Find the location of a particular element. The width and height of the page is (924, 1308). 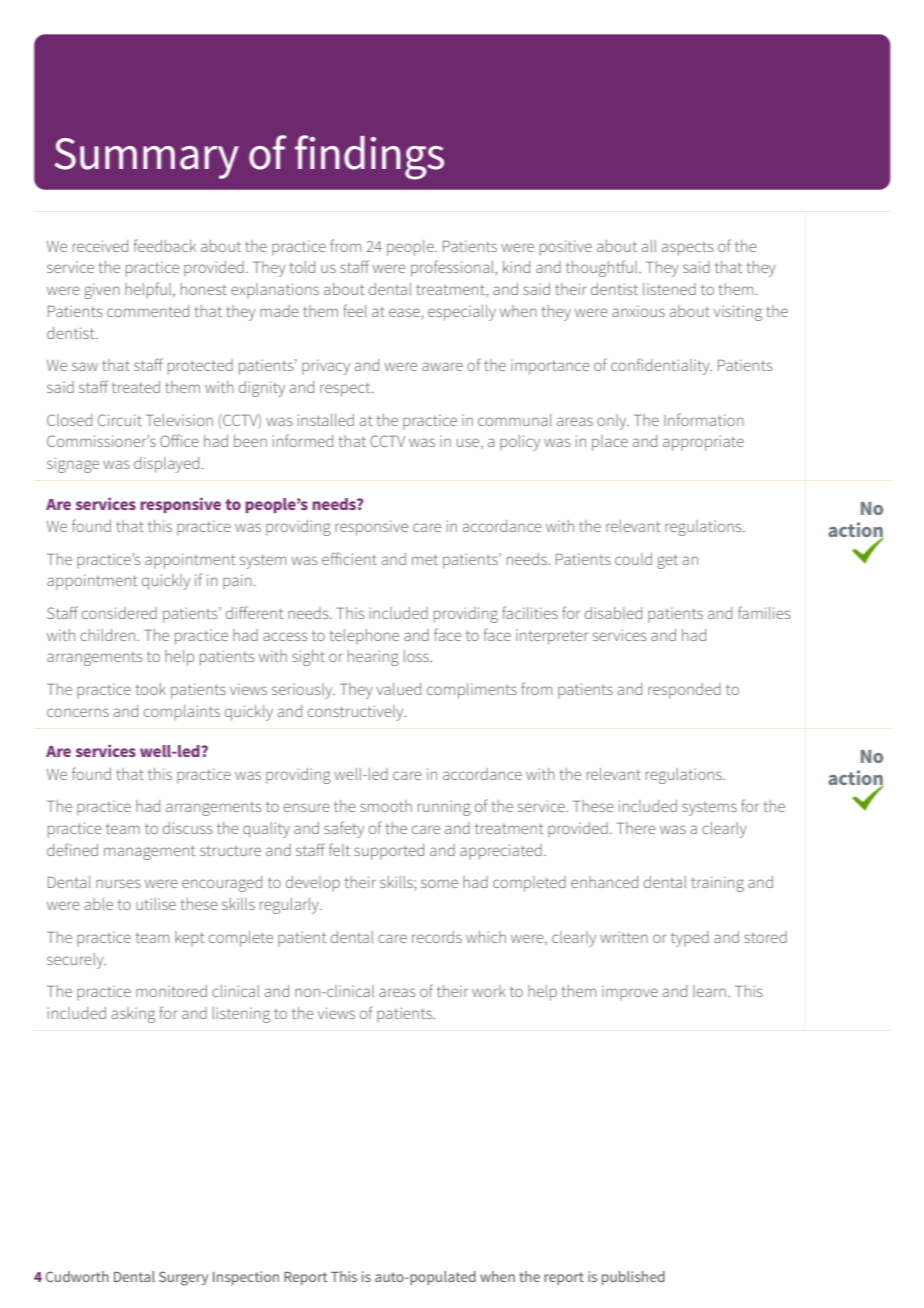

complaints is located at coordinates (182, 713).
